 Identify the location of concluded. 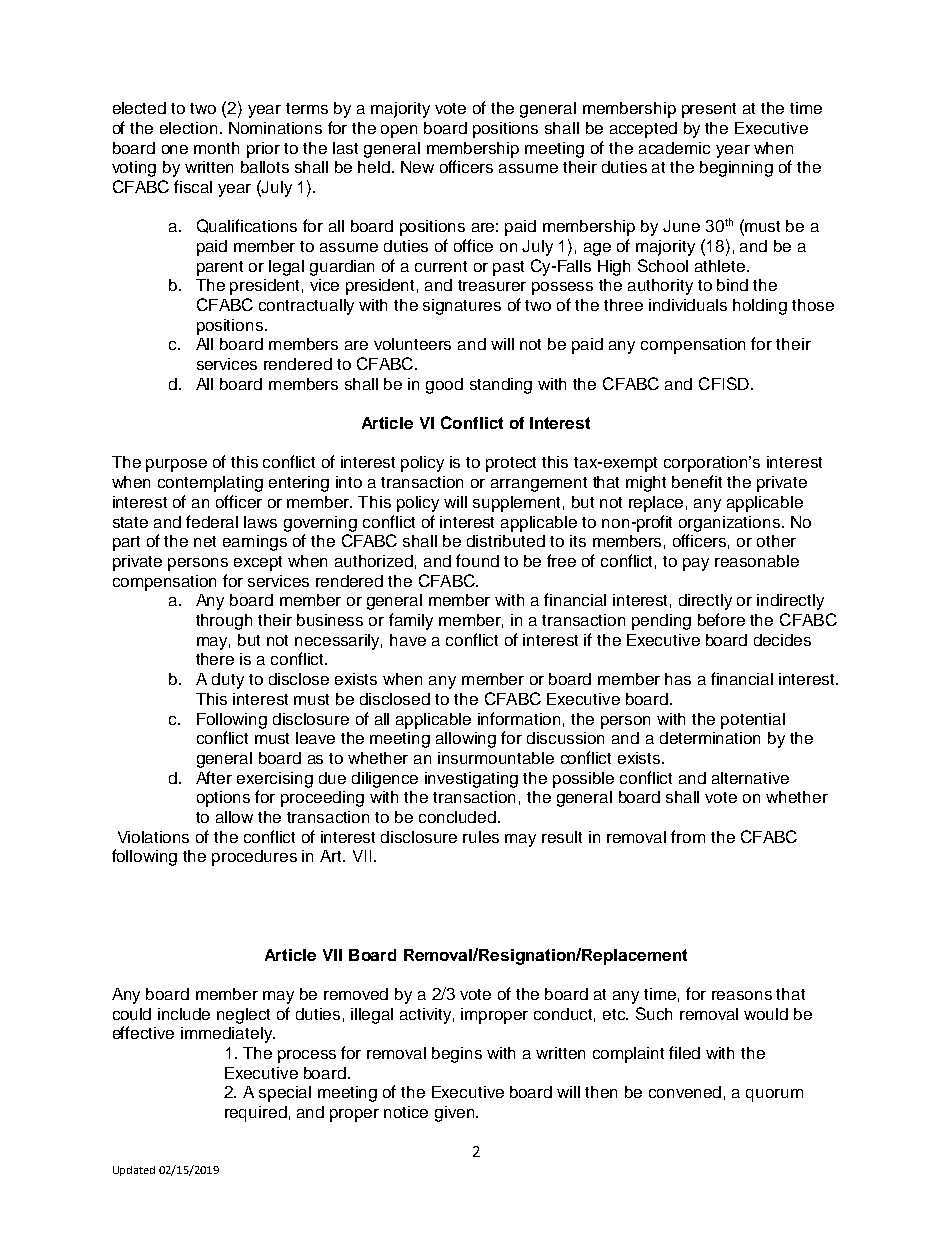
(457, 817).
